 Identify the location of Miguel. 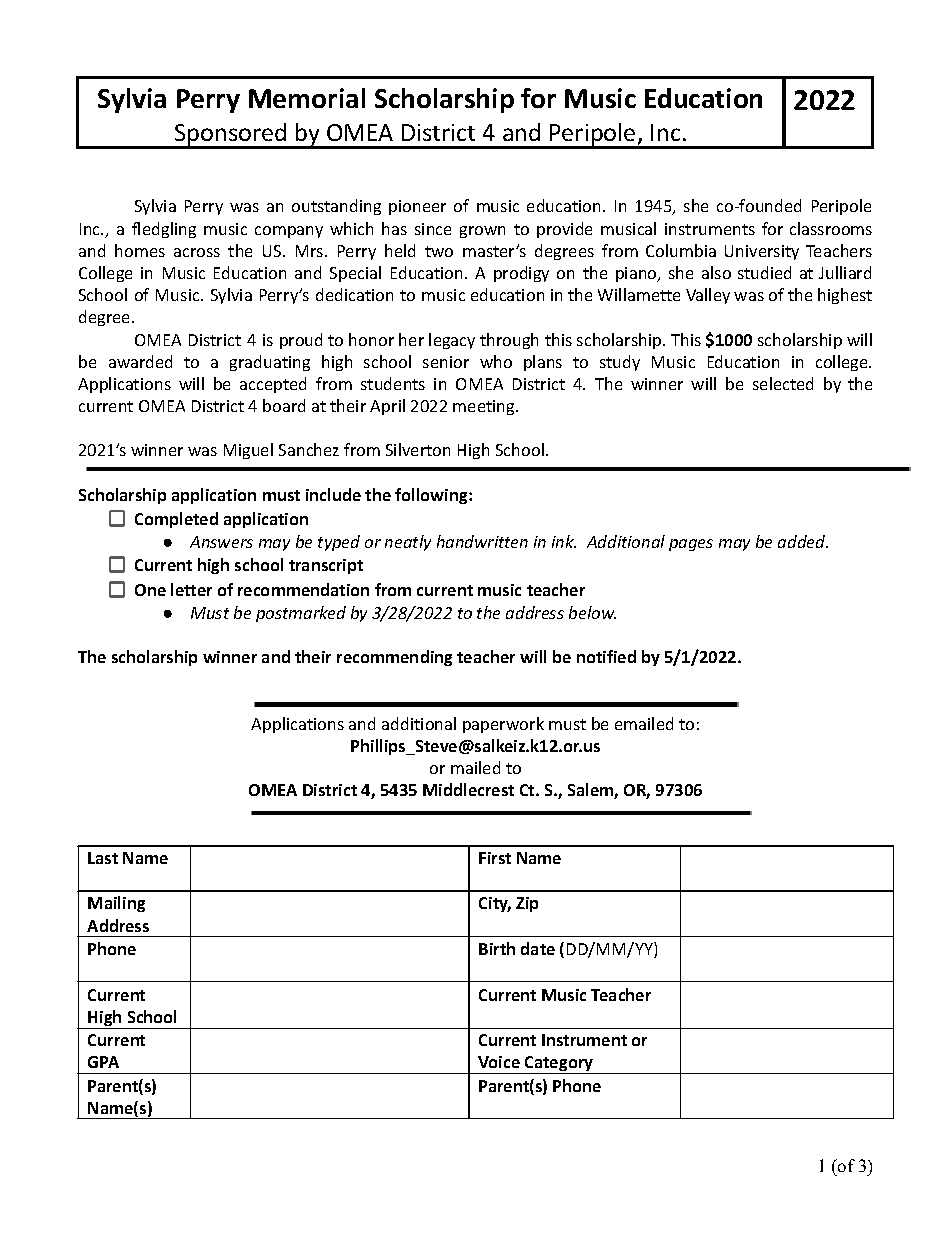
(248, 451).
